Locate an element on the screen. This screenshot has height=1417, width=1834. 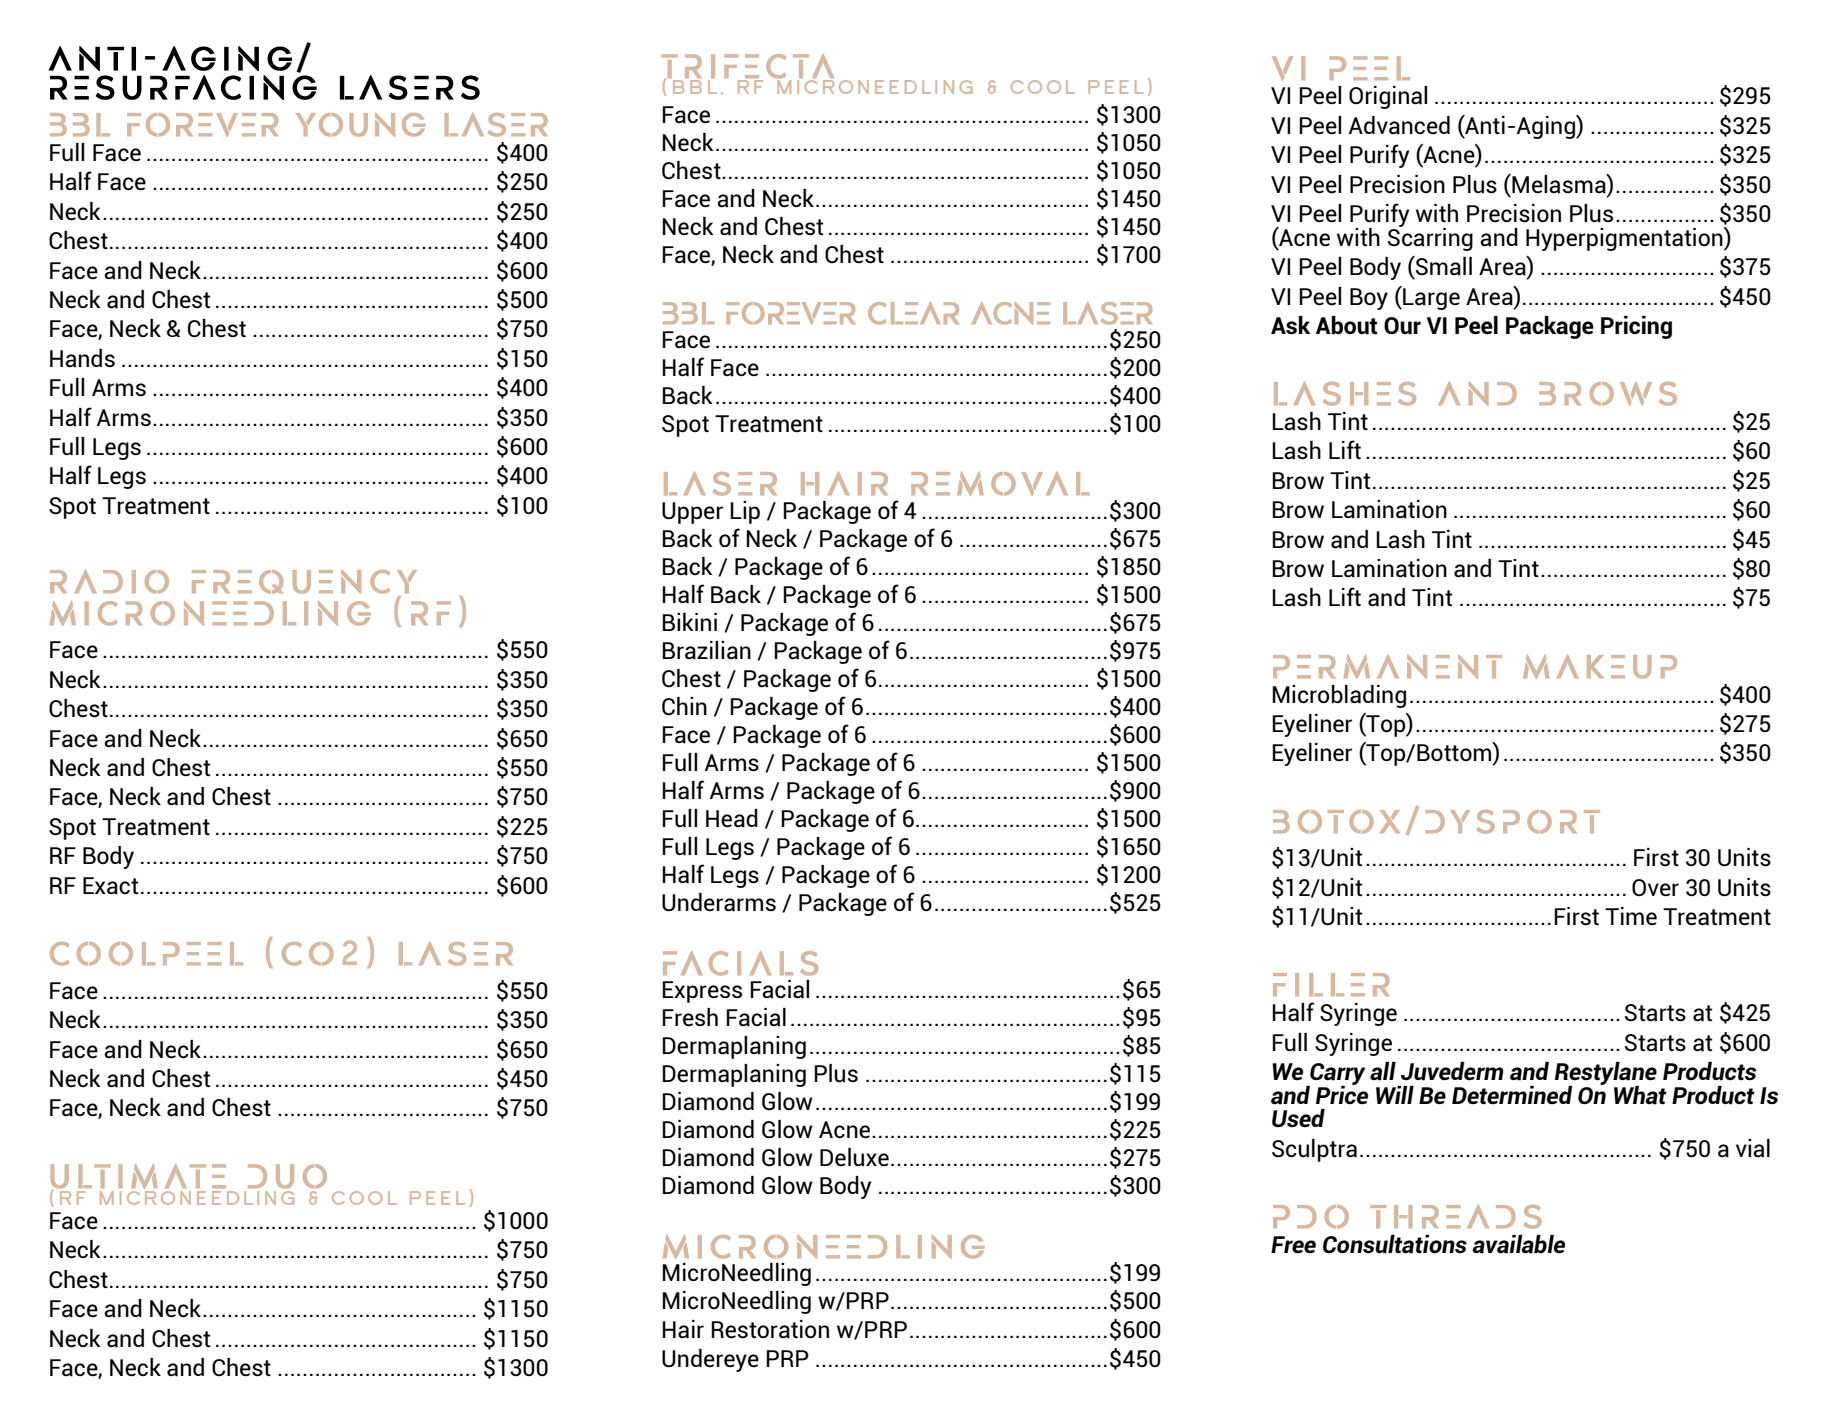
Lip is located at coordinates (745, 512).
